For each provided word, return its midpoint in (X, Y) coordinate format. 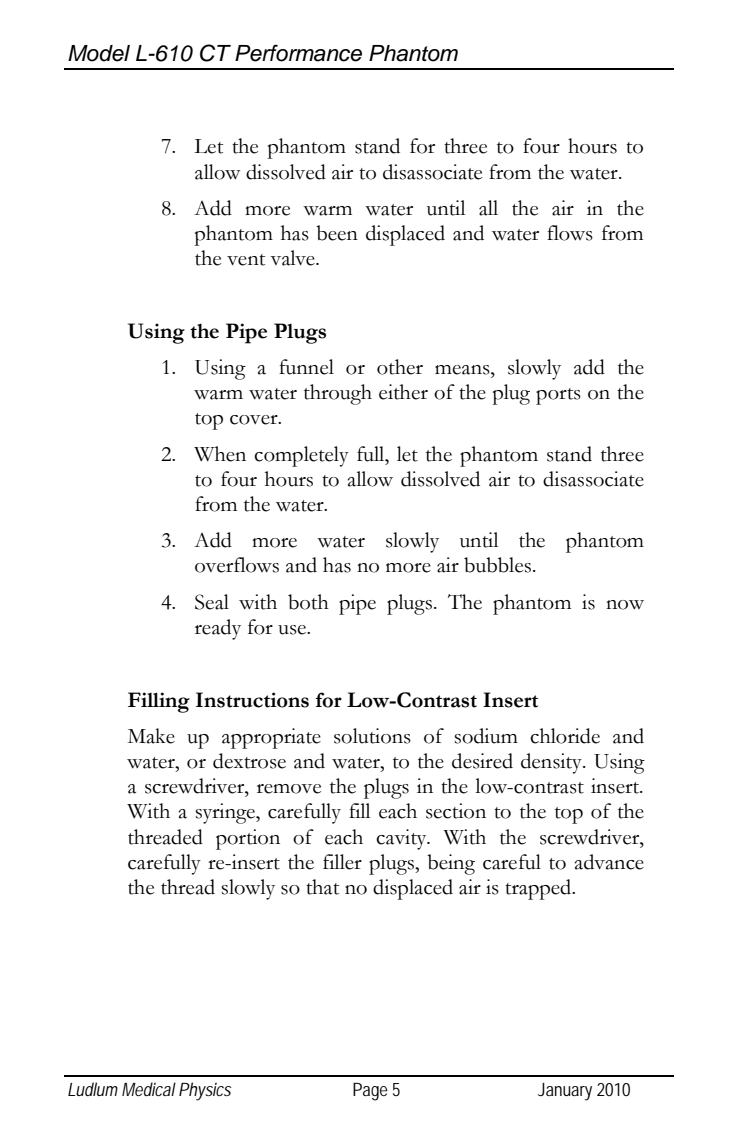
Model (99, 53)
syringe (226, 813)
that (322, 887)
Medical (149, 1089)
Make (151, 736)
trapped (539, 889)
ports (558, 396)
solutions (372, 736)
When (220, 454)
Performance (298, 53)
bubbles (497, 565)
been (337, 233)
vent (246, 260)
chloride (565, 736)
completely (301, 456)
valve (293, 258)
